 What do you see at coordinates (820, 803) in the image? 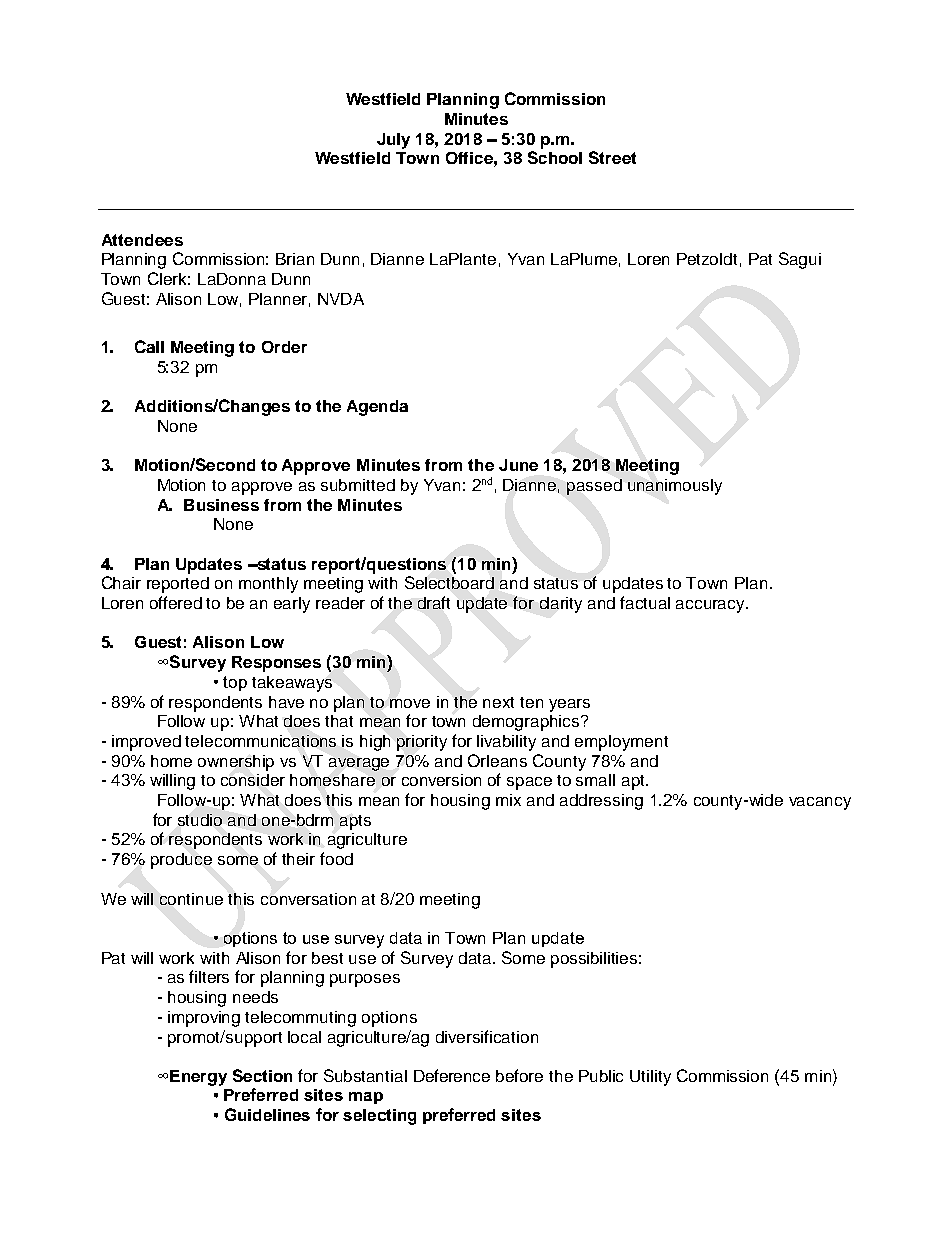
I see `vacancy` at bounding box center [820, 803].
